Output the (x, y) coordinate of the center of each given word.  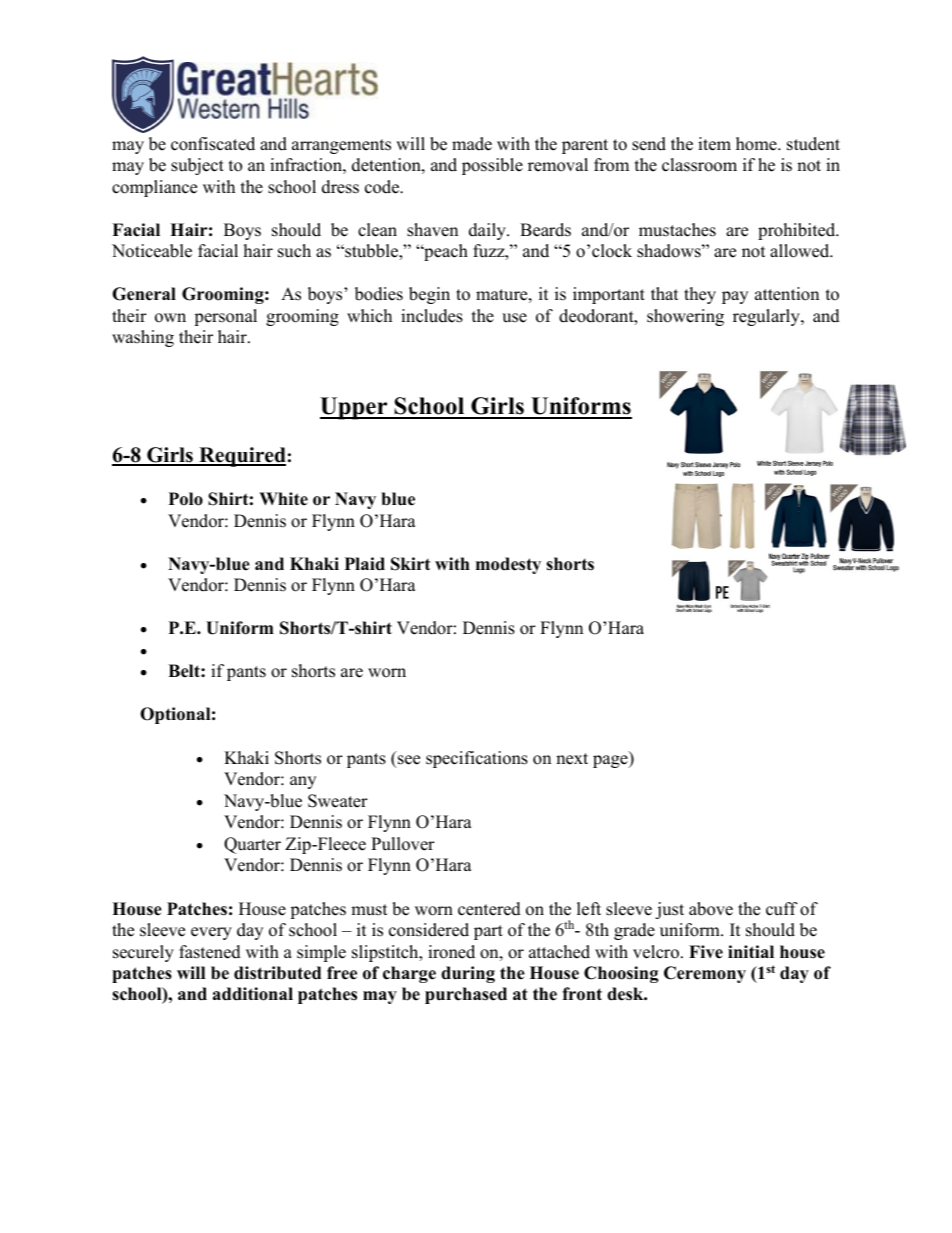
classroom (699, 165)
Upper (355, 408)
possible (492, 166)
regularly (767, 317)
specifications (477, 759)
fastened (210, 952)
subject (197, 166)
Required (241, 457)
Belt (185, 671)
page (611, 761)
